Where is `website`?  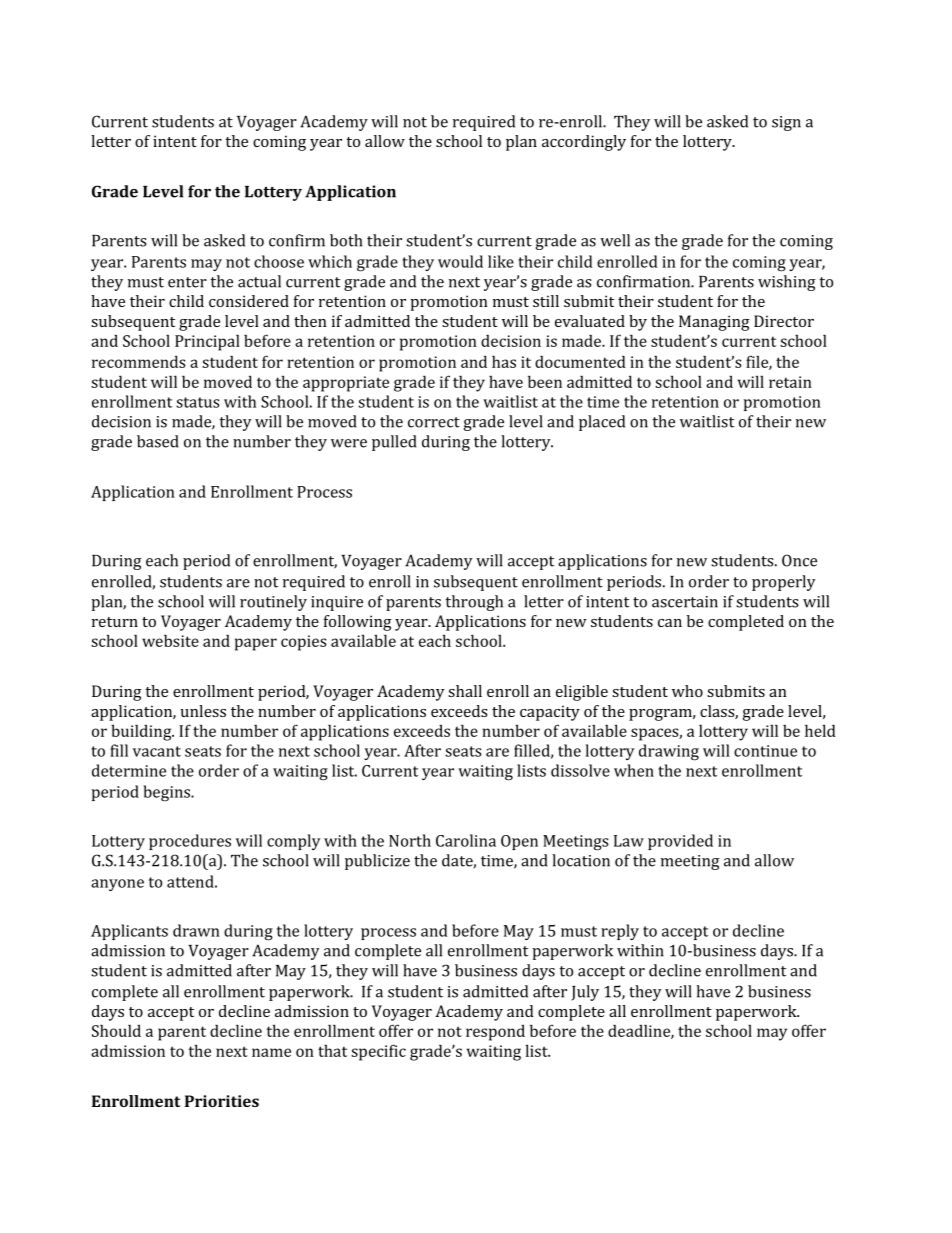
website is located at coordinates (170, 640).
